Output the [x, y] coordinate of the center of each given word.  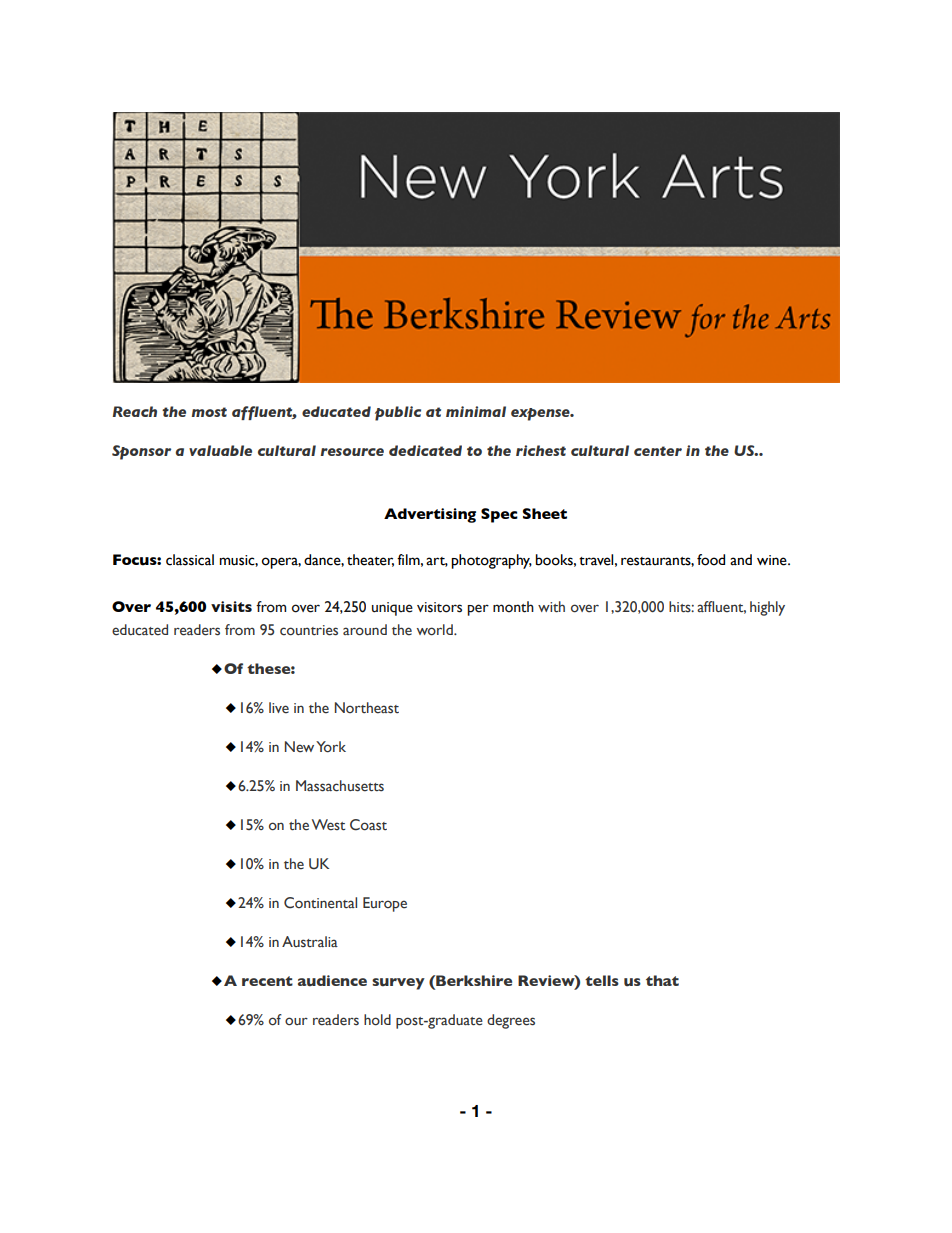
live [279, 708]
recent [267, 981]
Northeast [367, 708]
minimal [476, 411]
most [209, 412]
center [658, 451]
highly [767, 608]
